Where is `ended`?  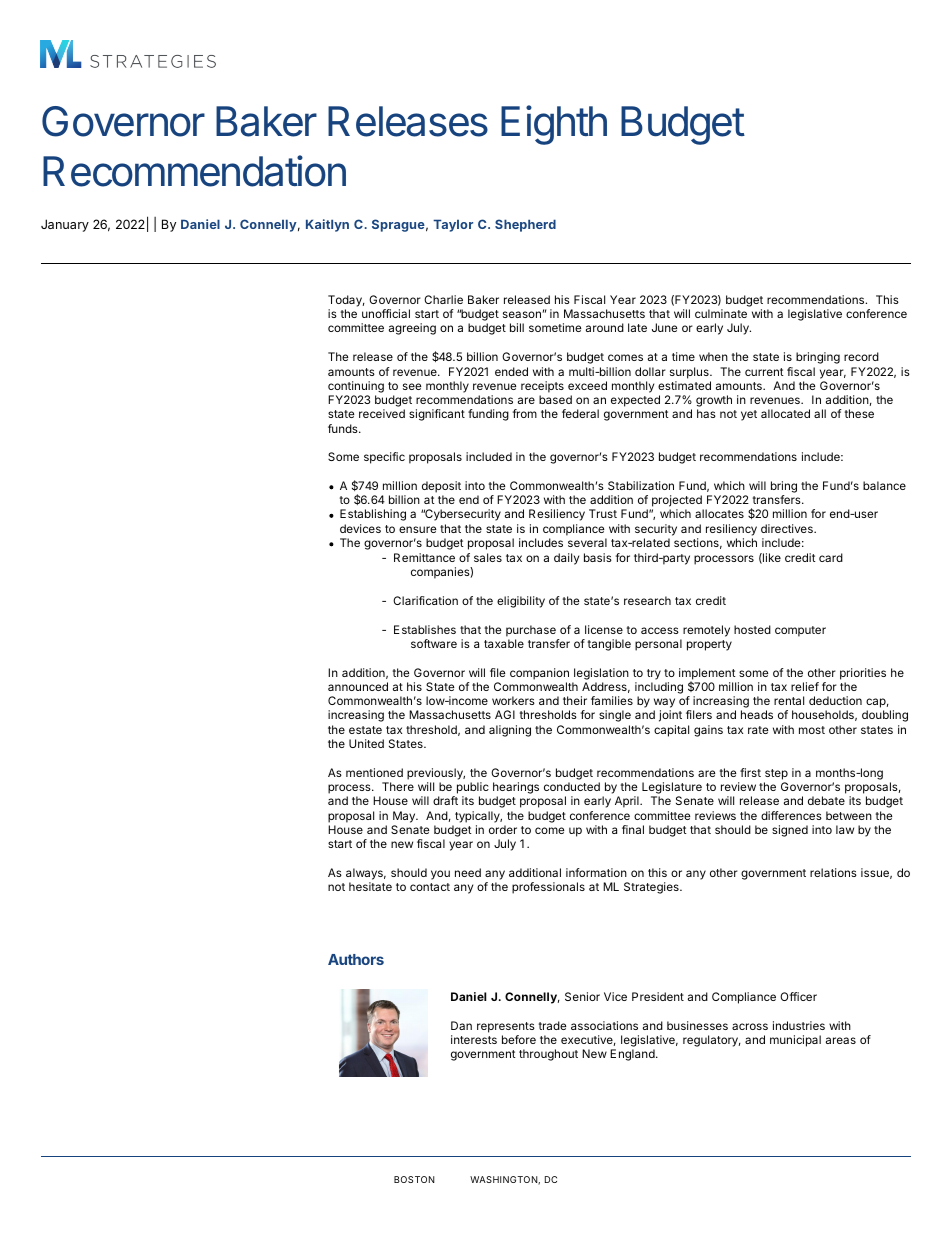 ended is located at coordinates (511, 371).
